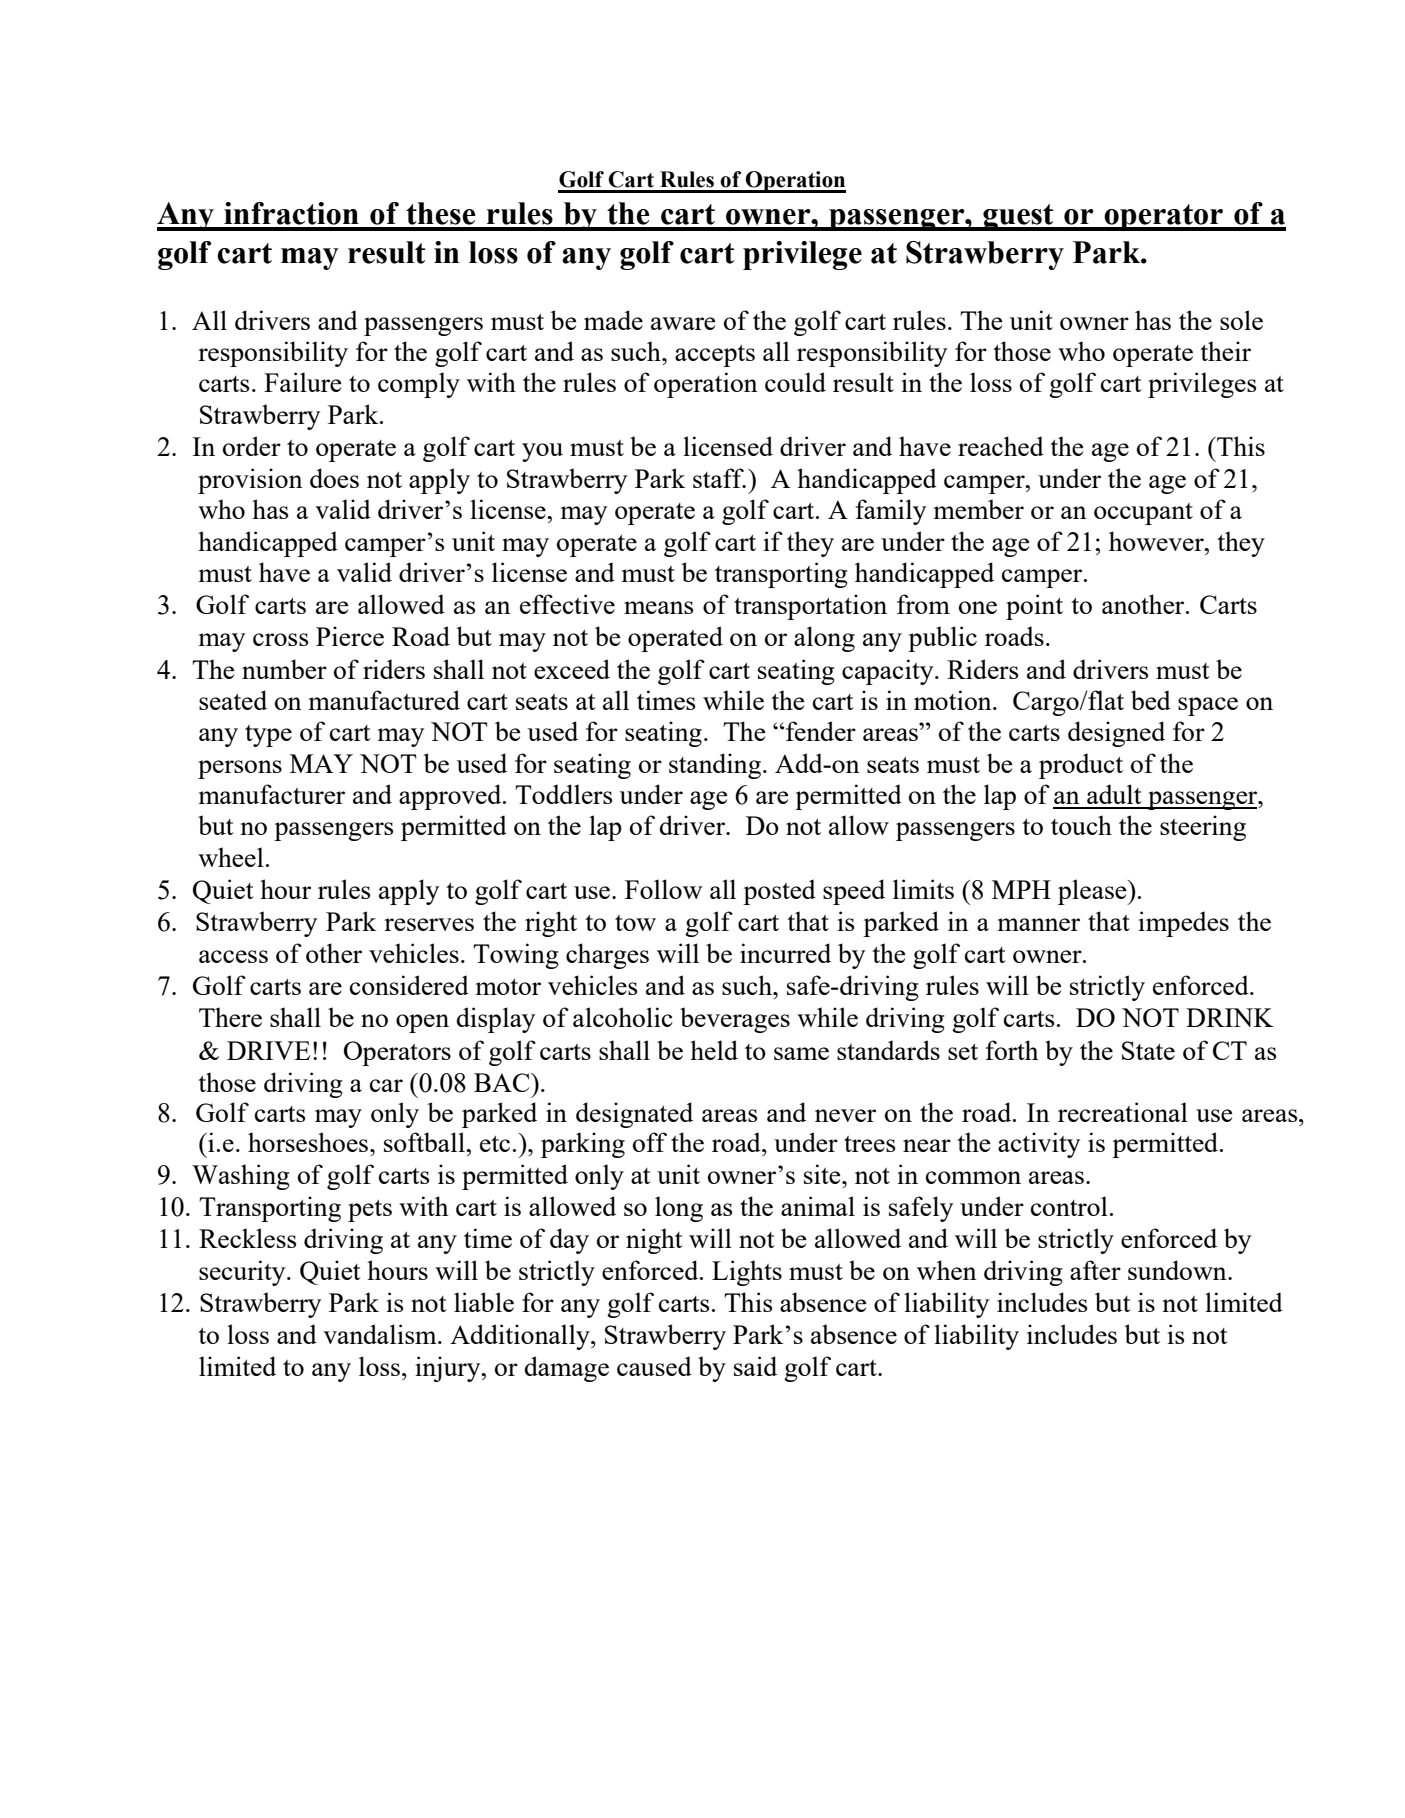 This image has width=1405, height=1818. What do you see at coordinates (1143, 514) in the image?
I see `occupant` at bounding box center [1143, 514].
